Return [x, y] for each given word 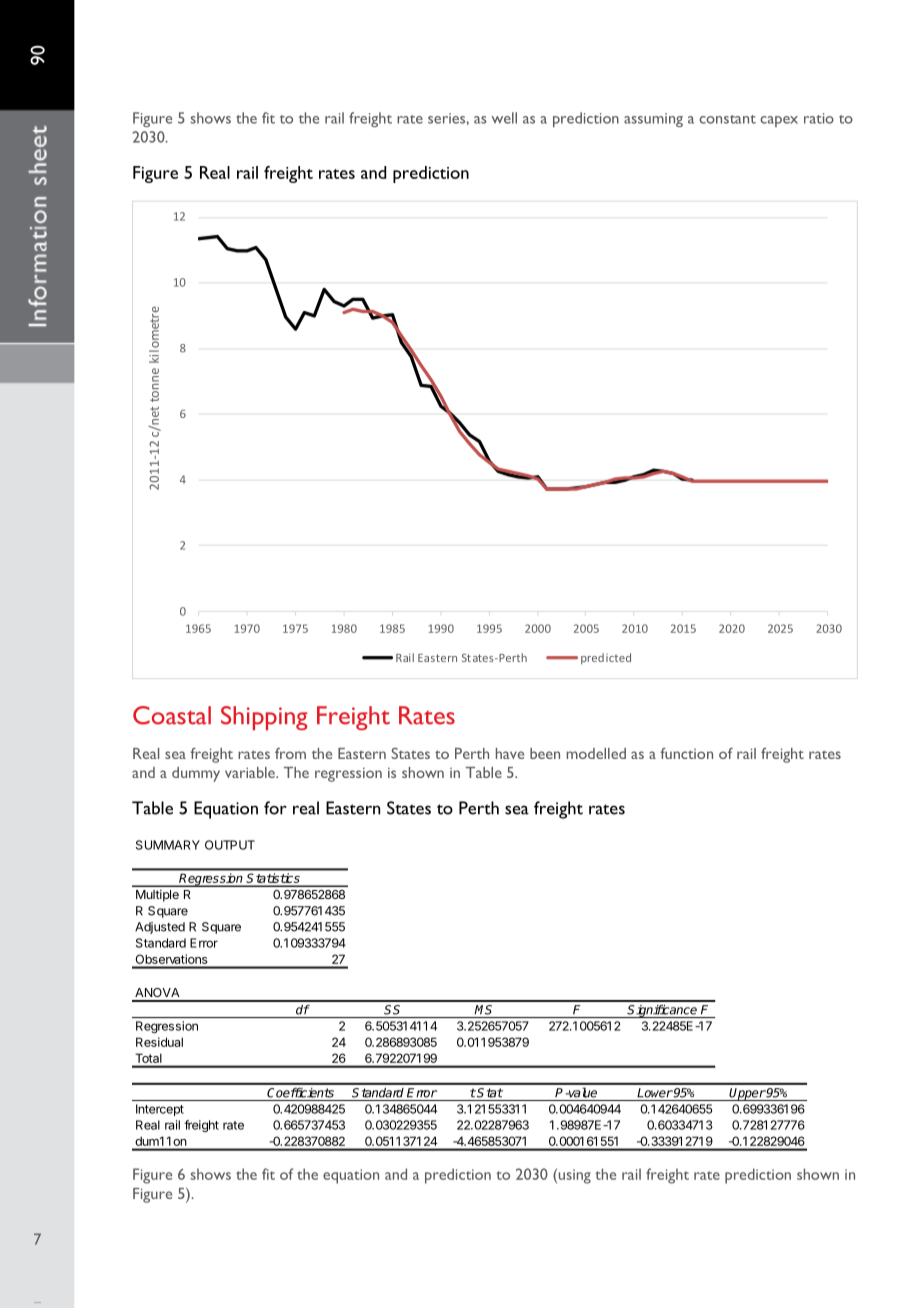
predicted [606, 658]
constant [727, 119]
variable [251, 772]
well [504, 118]
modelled [596, 753]
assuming [653, 120]
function [686, 753]
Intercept [160, 1110]
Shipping [264, 718]
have [510, 753]
